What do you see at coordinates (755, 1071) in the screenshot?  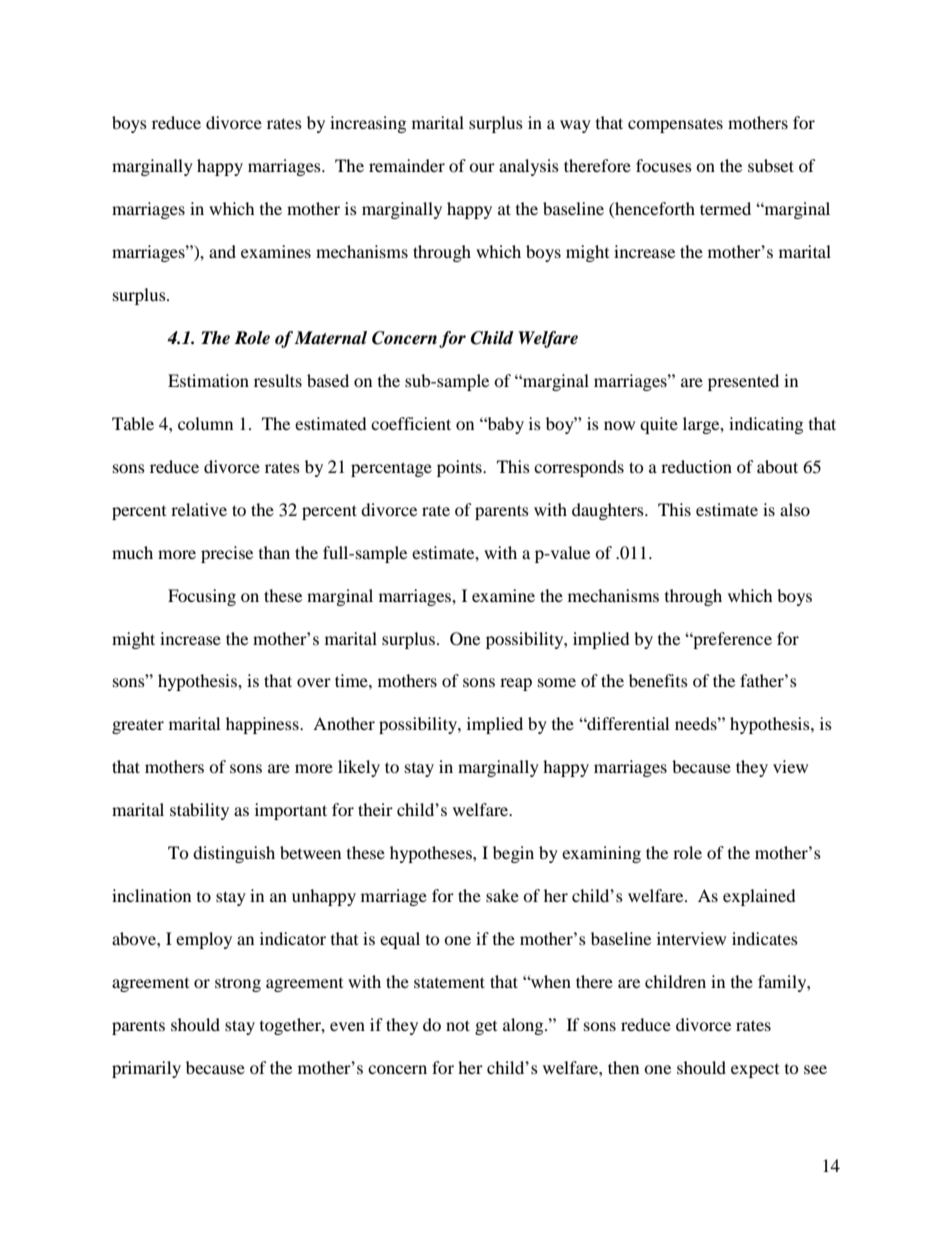 I see `expect` at bounding box center [755, 1071].
